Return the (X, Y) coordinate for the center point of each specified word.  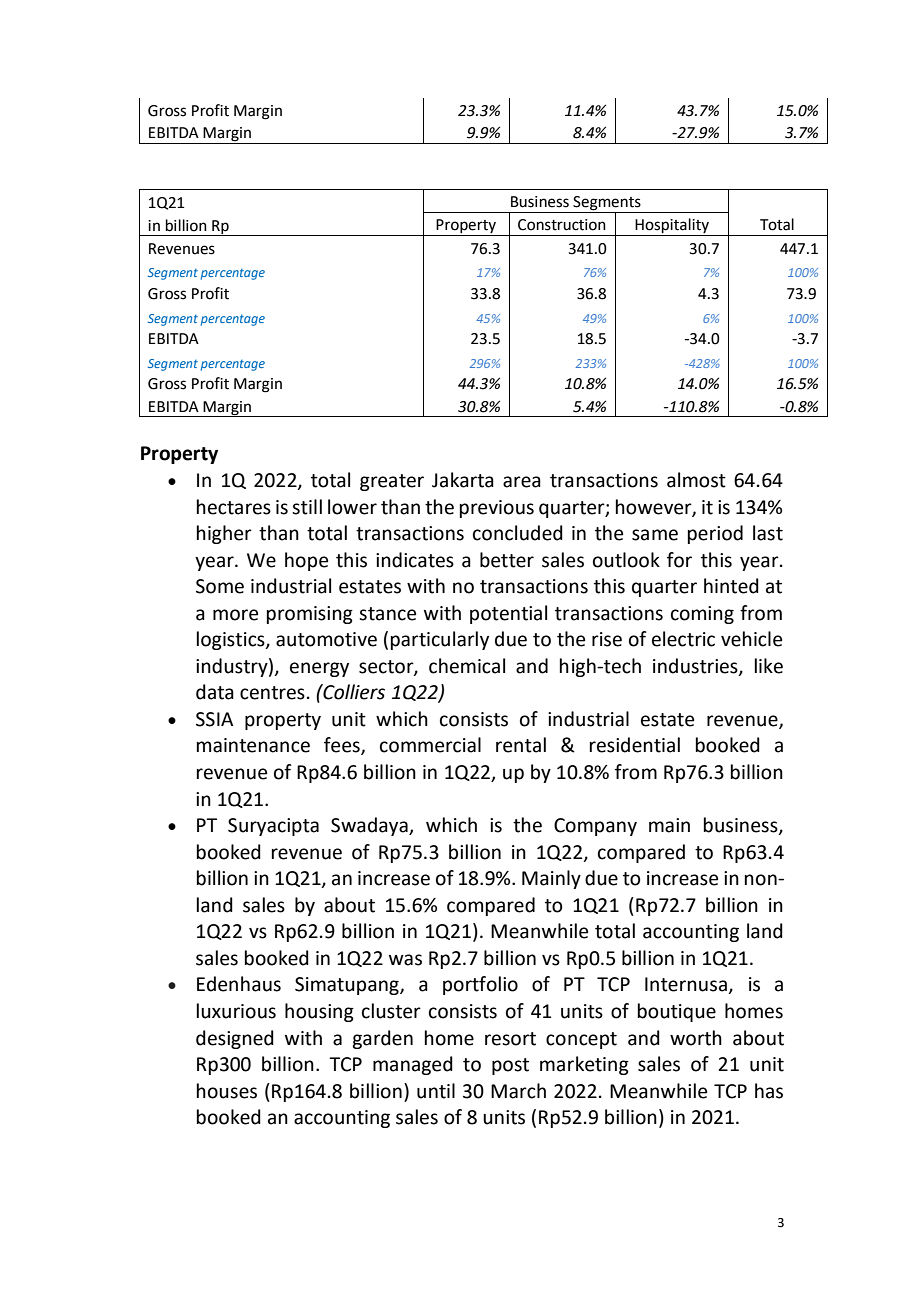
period (715, 534)
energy (319, 669)
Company (595, 827)
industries (696, 666)
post (510, 1066)
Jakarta (463, 480)
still (307, 507)
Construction (562, 225)
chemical (467, 666)
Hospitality (672, 227)
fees (343, 746)
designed (235, 1039)
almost (696, 480)
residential (635, 745)
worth (696, 1038)
